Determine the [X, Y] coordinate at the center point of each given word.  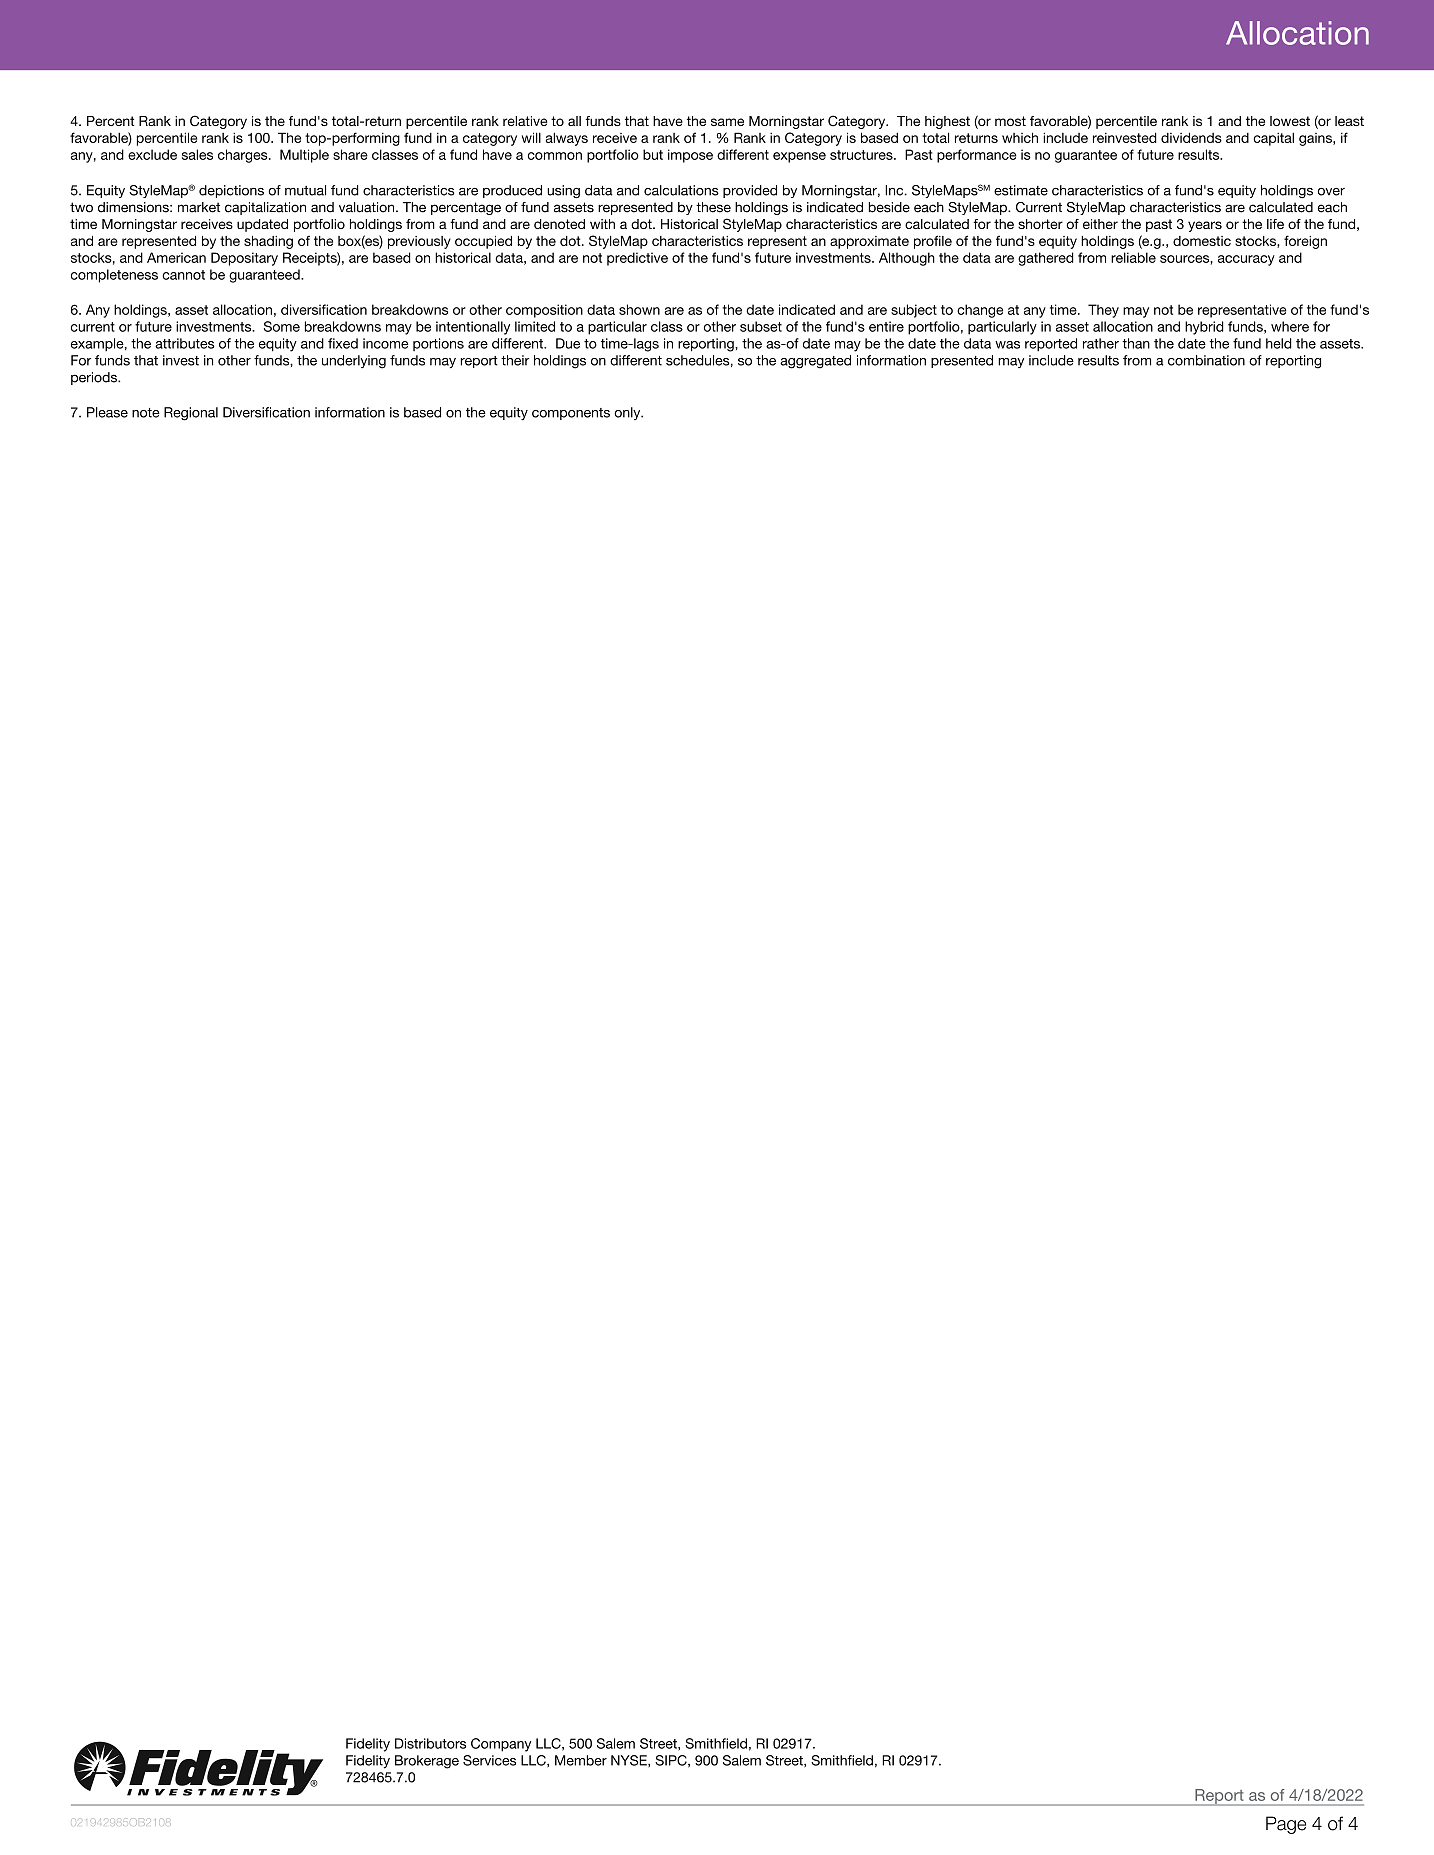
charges [244, 156]
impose [690, 156]
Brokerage [427, 1762]
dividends [1191, 137]
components [571, 414]
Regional [191, 414]
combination [1206, 360]
